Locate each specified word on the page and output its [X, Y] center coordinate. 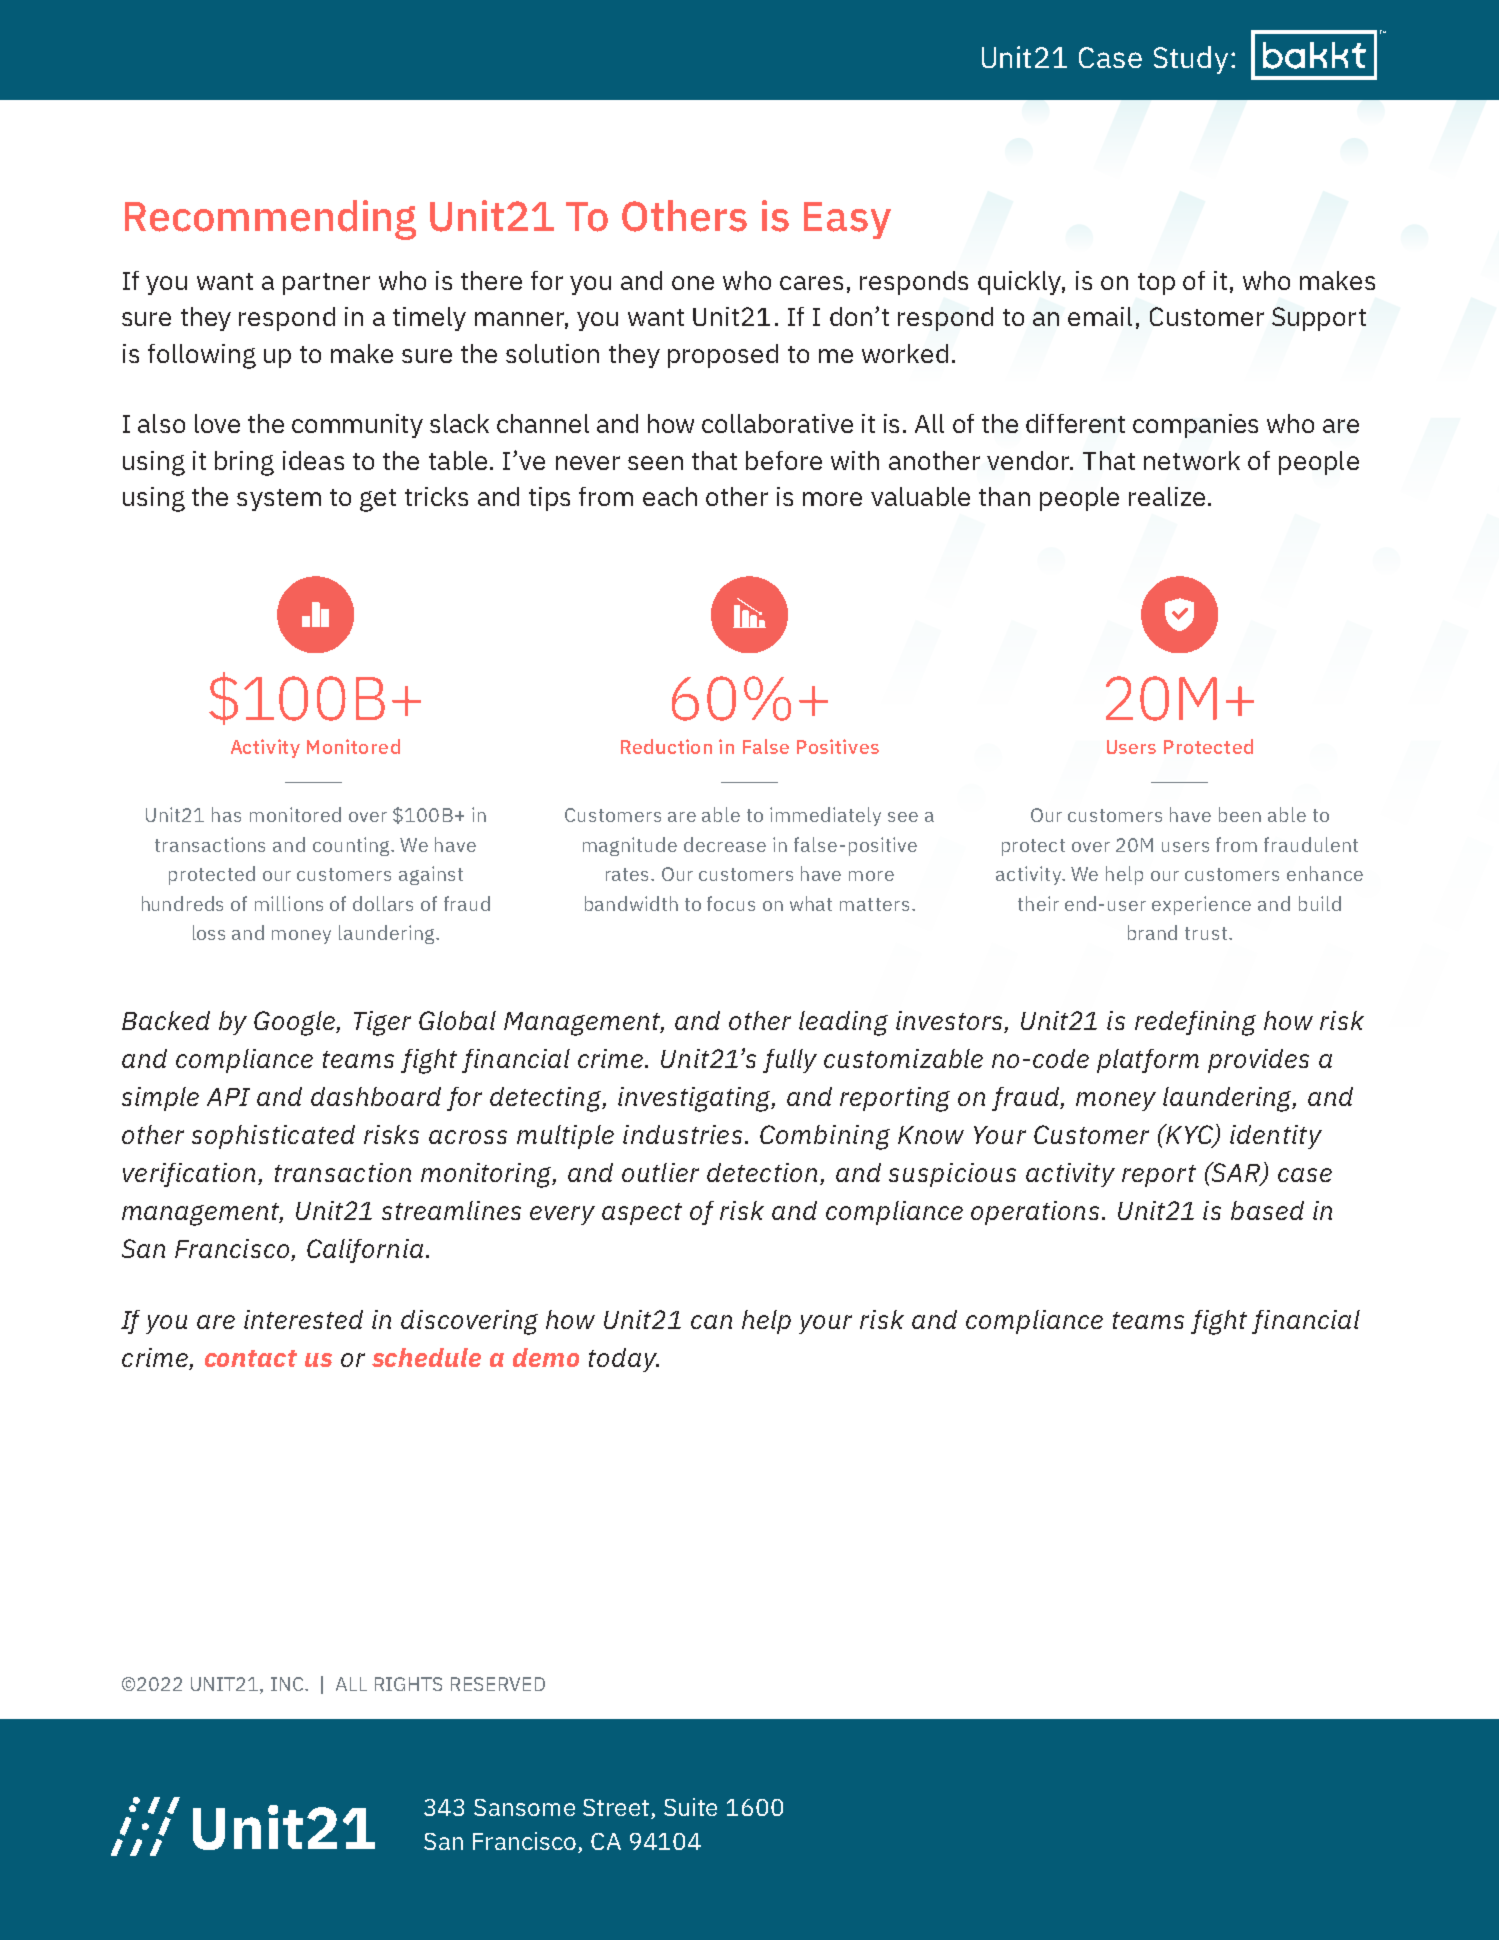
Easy [847, 220]
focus [731, 903]
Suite [690, 1807]
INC [288, 1684]
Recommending [270, 220]
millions [289, 903]
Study [1191, 60]
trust [1206, 933]
